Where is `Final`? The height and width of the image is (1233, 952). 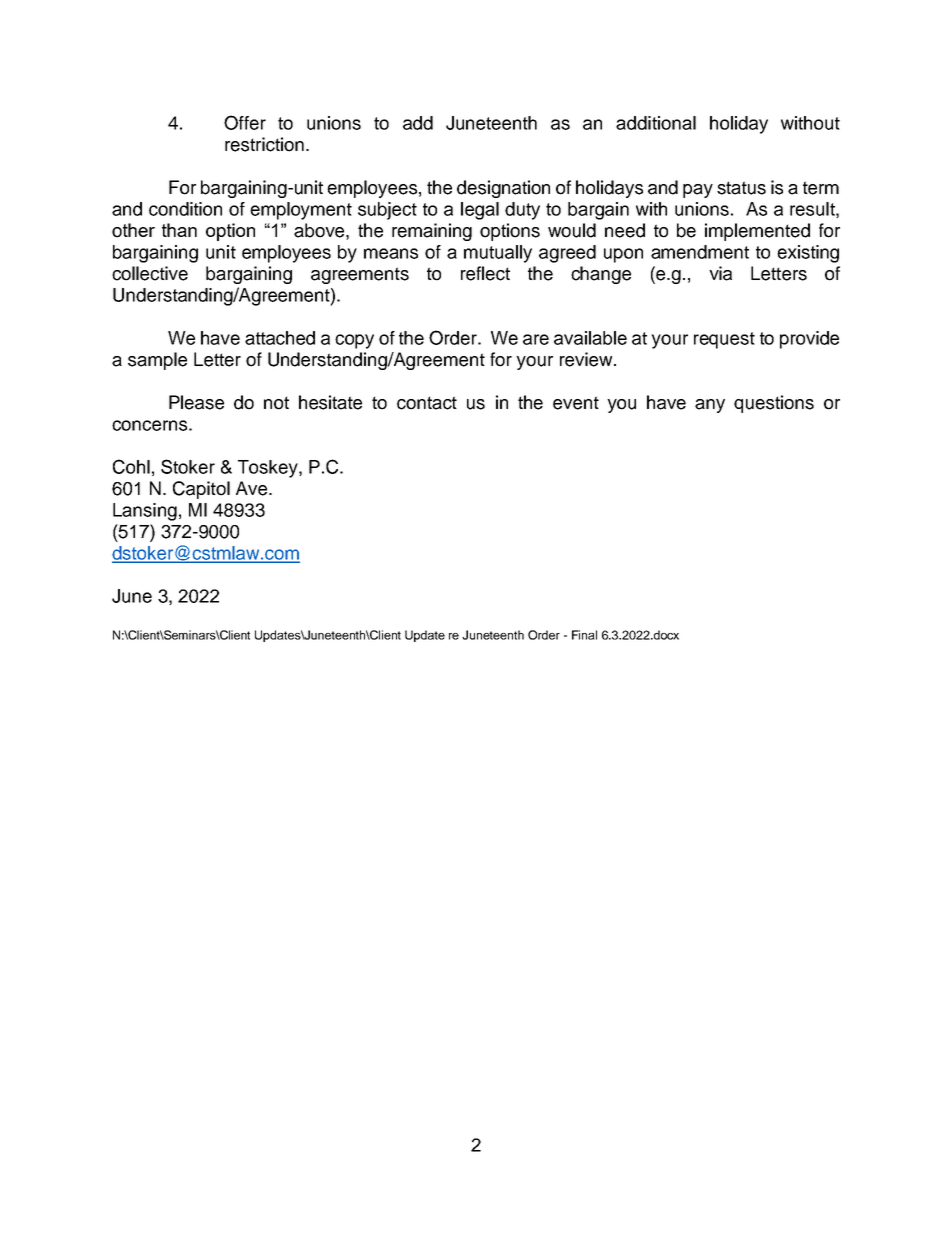 Final is located at coordinates (584, 635).
